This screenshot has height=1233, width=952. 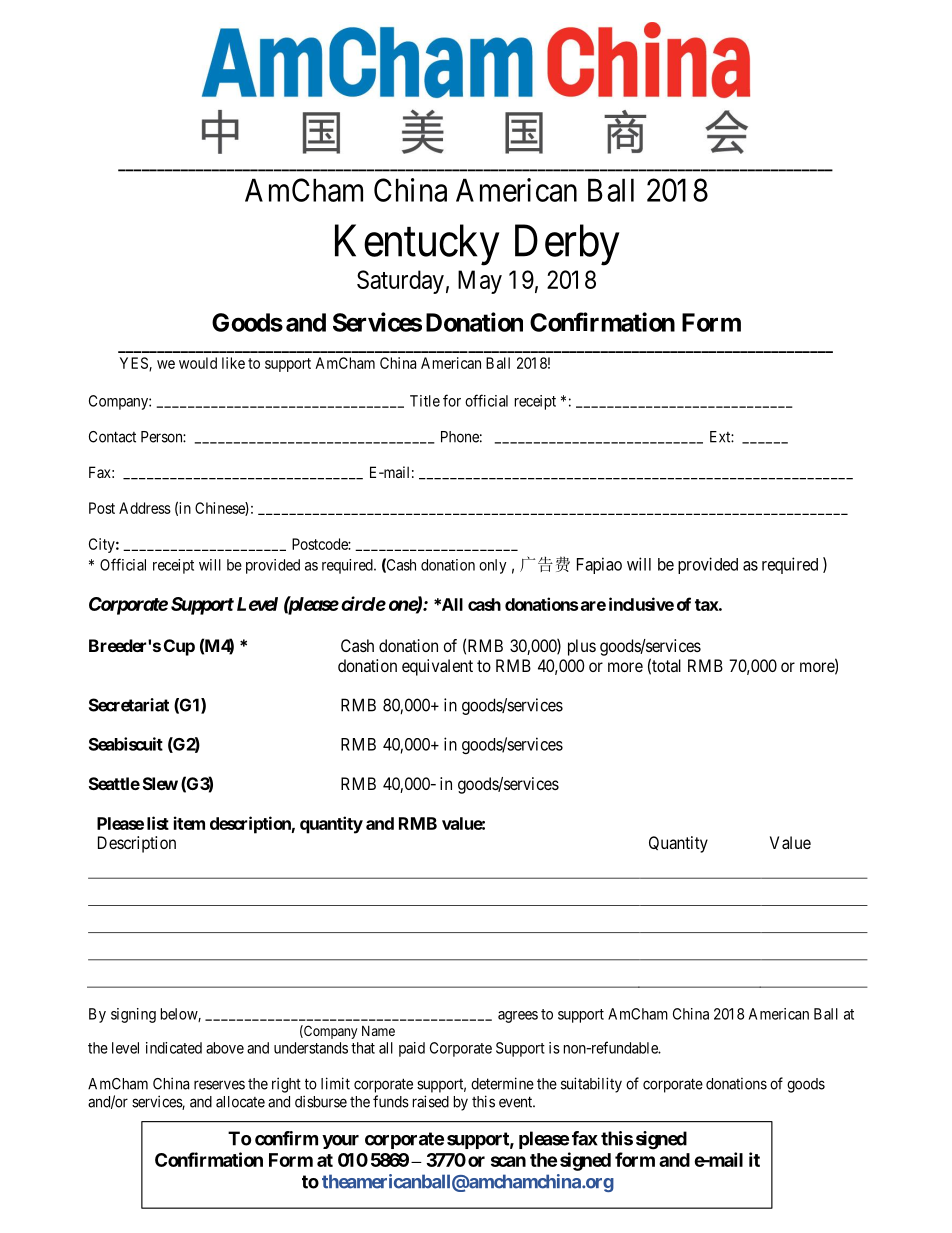 What do you see at coordinates (219, 1085) in the screenshot?
I see `reserves` at bounding box center [219, 1085].
